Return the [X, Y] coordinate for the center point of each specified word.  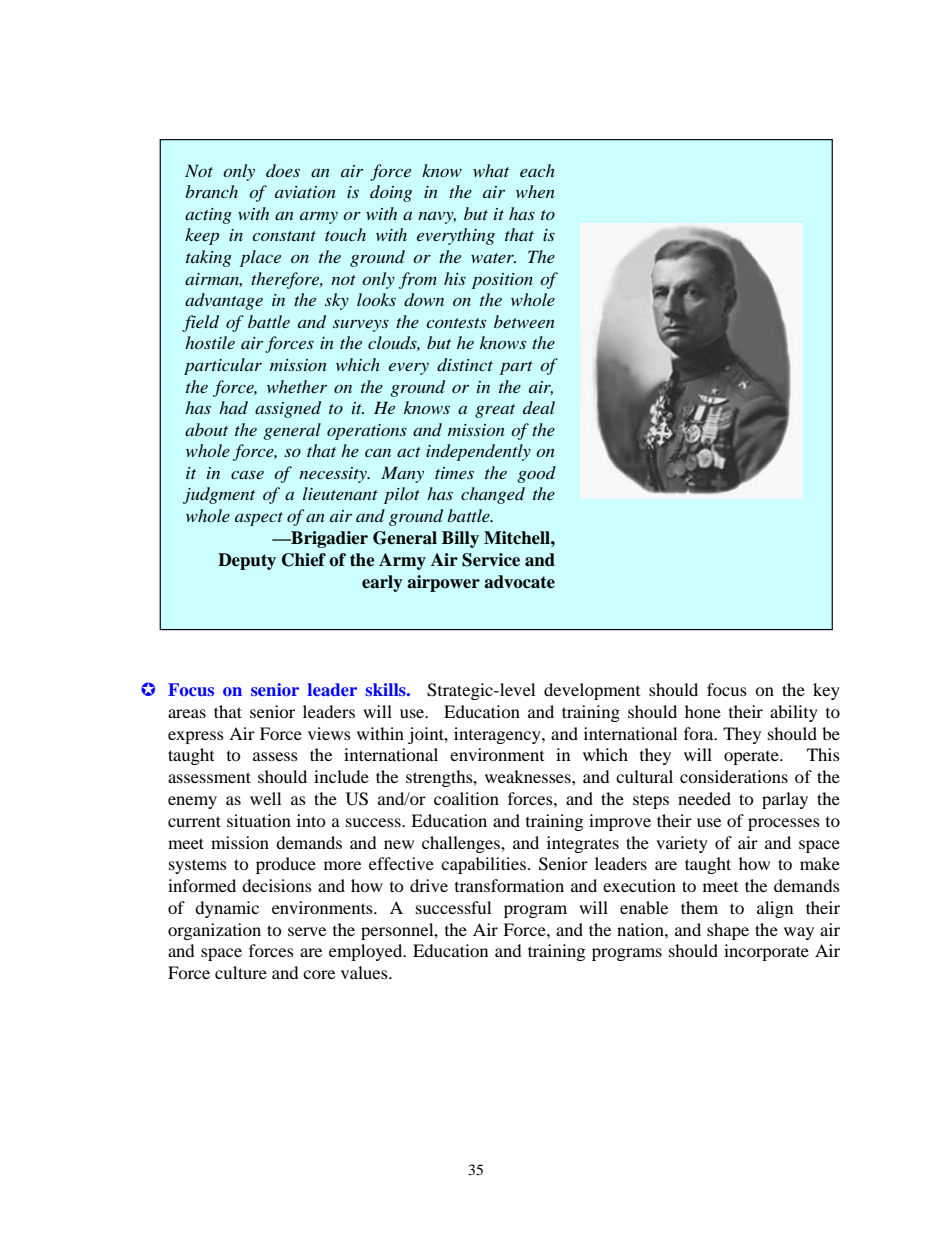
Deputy [247, 561]
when [535, 191]
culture [241, 972]
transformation [509, 885]
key [826, 691]
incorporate [766, 952]
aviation [305, 192]
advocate [519, 582]
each [537, 170]
